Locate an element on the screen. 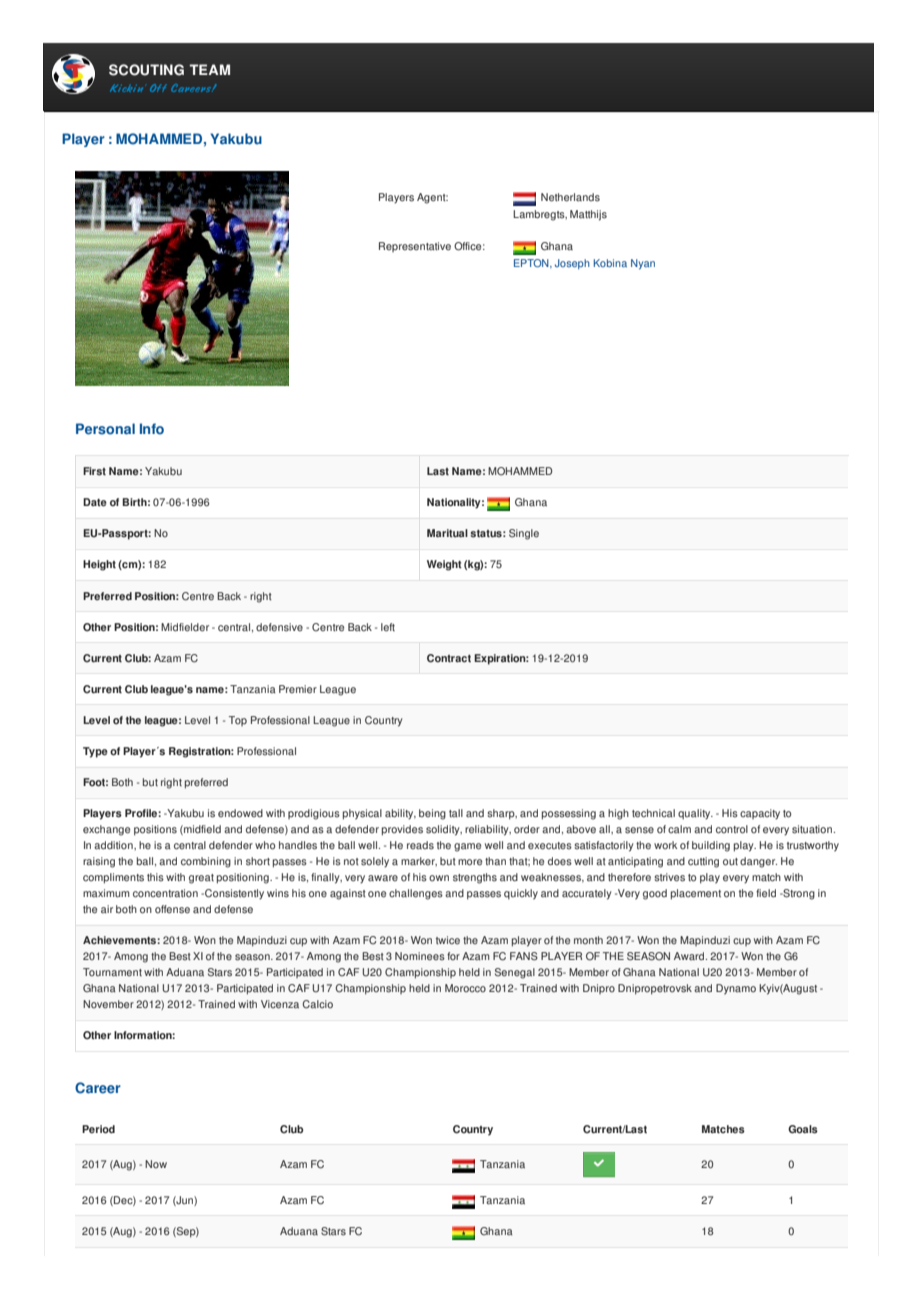 This screenshot has width=924, height=1308. Contract is located at coordinates (449, 658).
